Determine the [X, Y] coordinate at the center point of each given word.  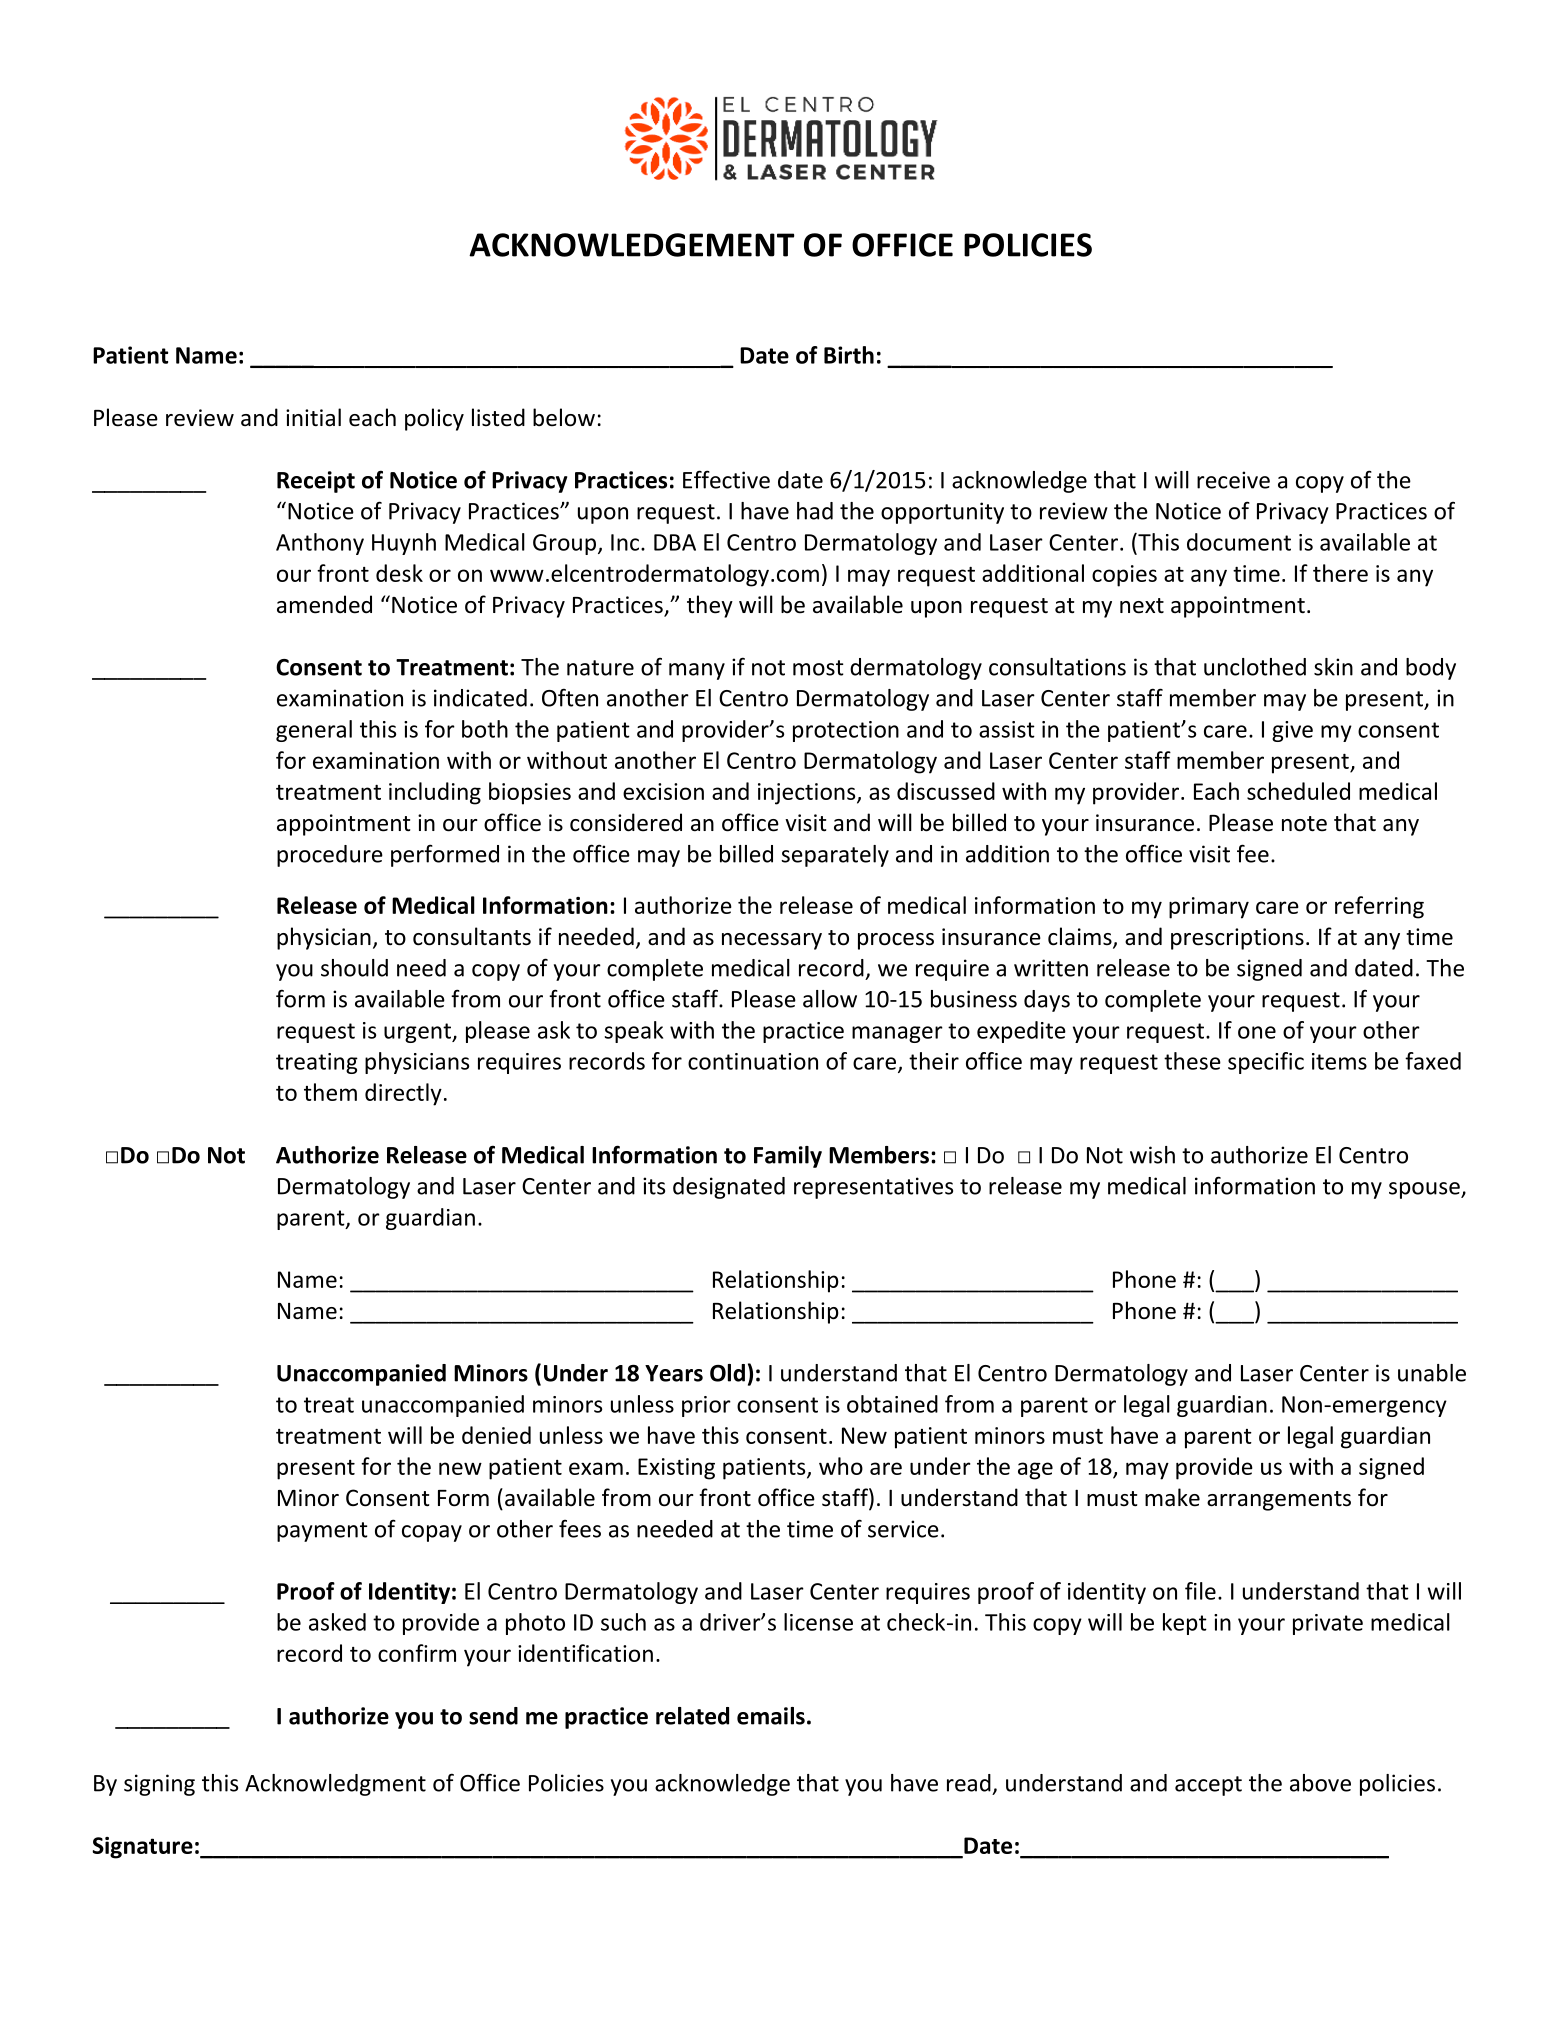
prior [706, 1406]
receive [1233, 480]
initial [313, 417]
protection [846, 731]
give [1292, 731]
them [330, 1092]
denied [496, 1435]
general [314, 731]
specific [1266, 1063]
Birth [849, 355]
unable [1432, 1373]
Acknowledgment [335, 1785]
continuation [753, 1061]
